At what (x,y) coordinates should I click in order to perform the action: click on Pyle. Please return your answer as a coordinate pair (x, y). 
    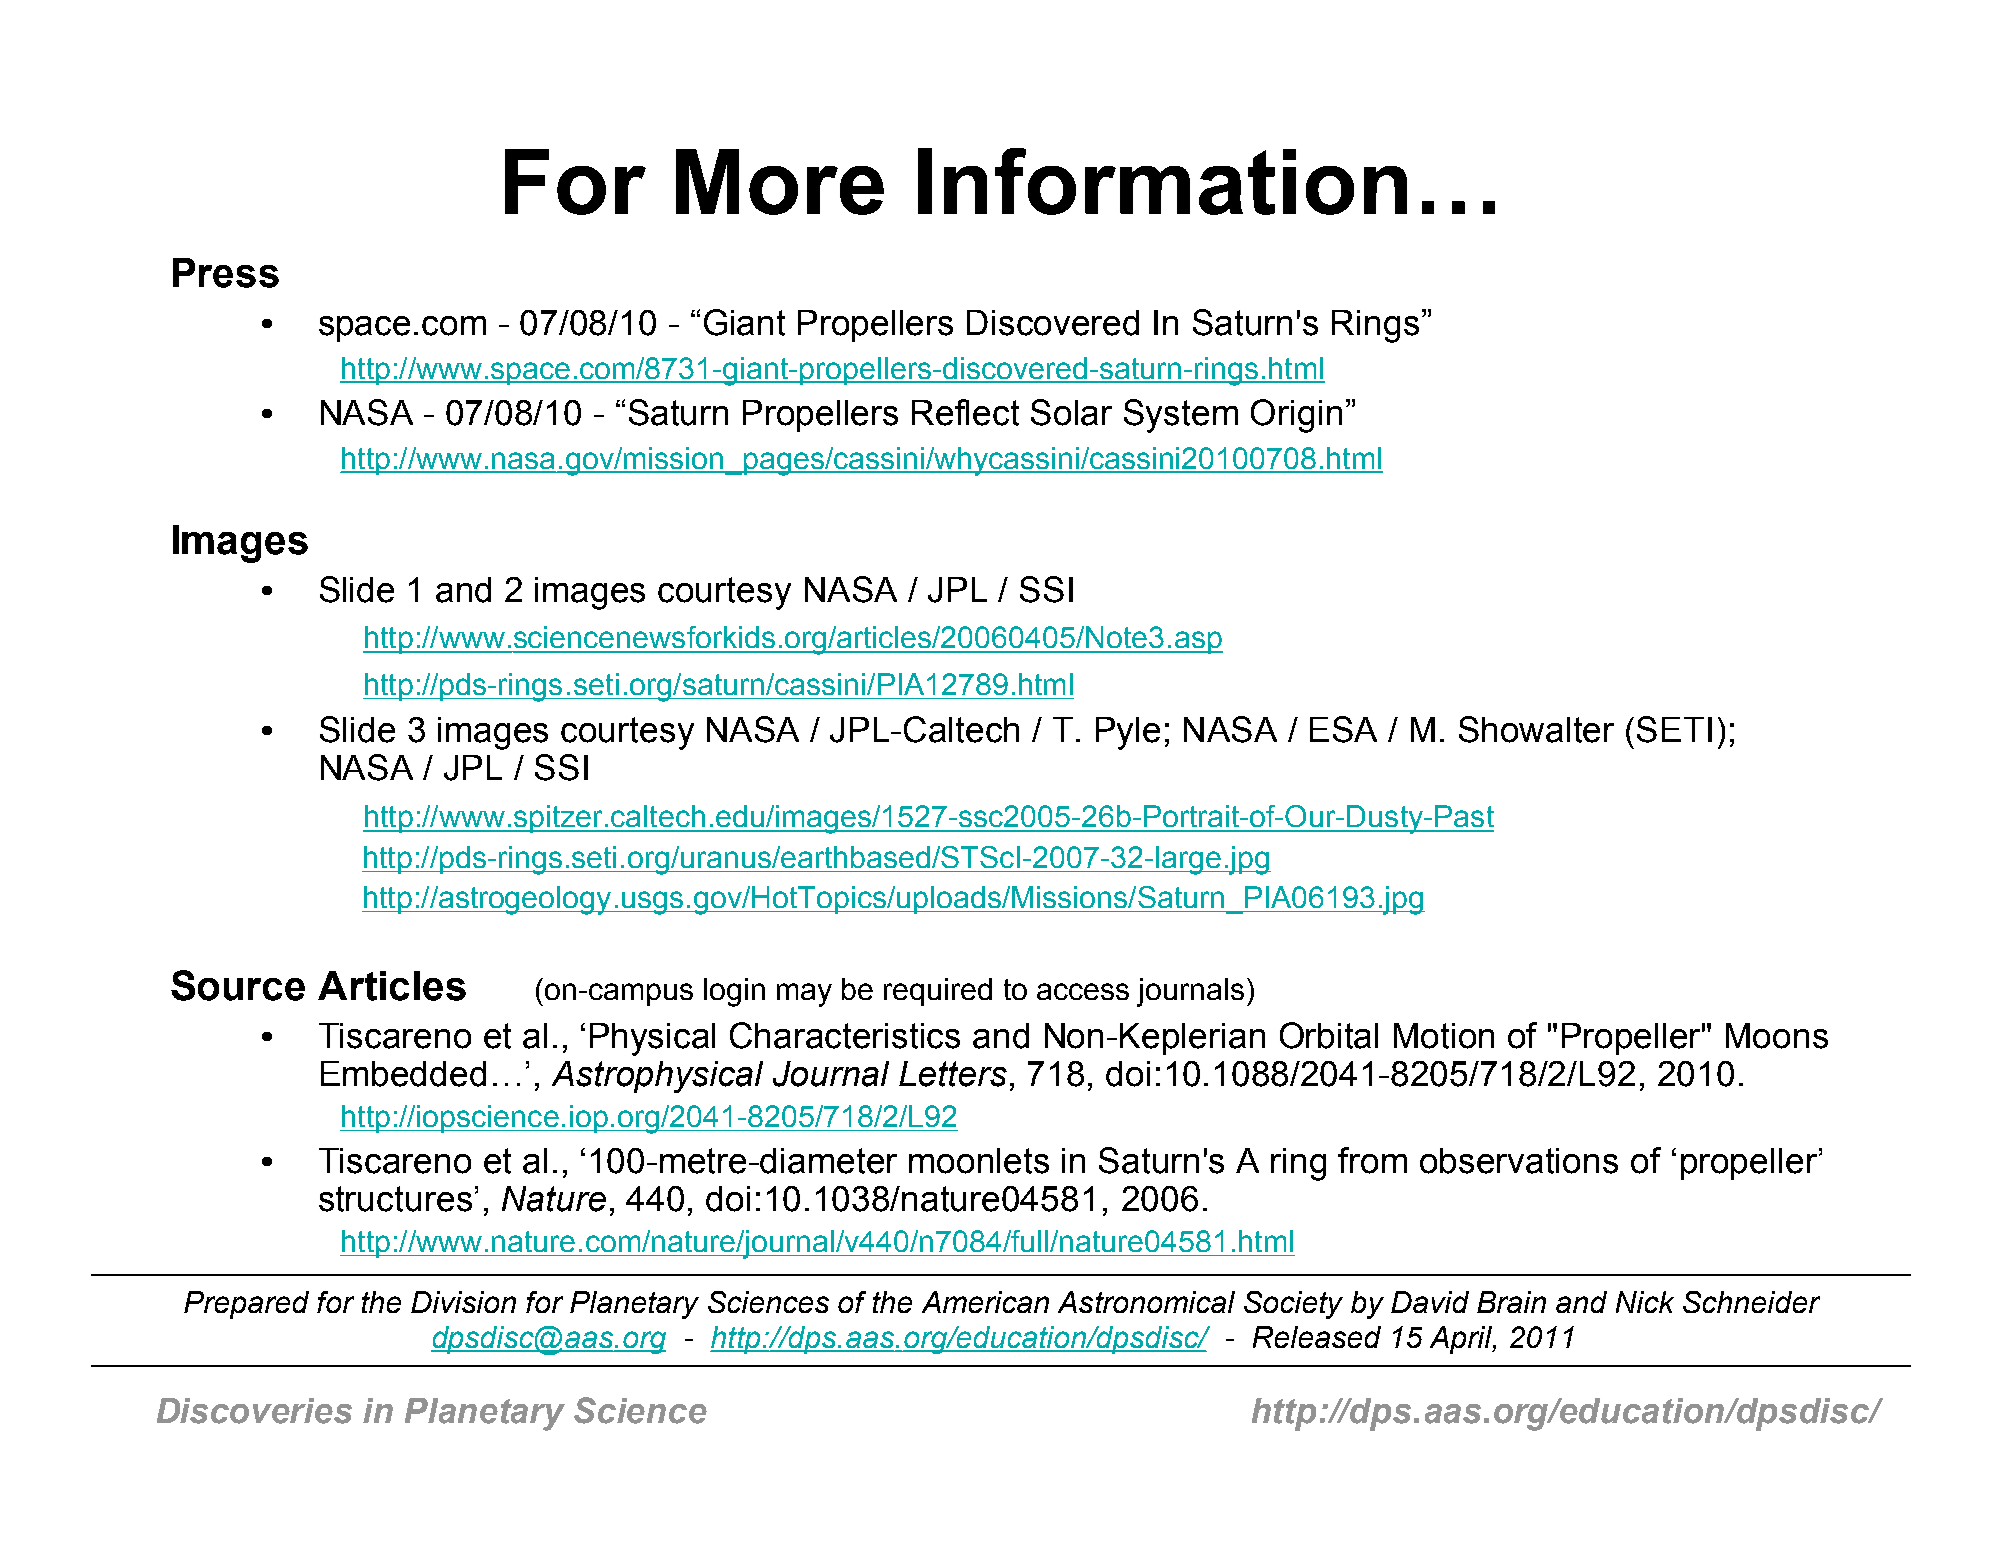
    Looking at the image, I should click on (1128, 733).
